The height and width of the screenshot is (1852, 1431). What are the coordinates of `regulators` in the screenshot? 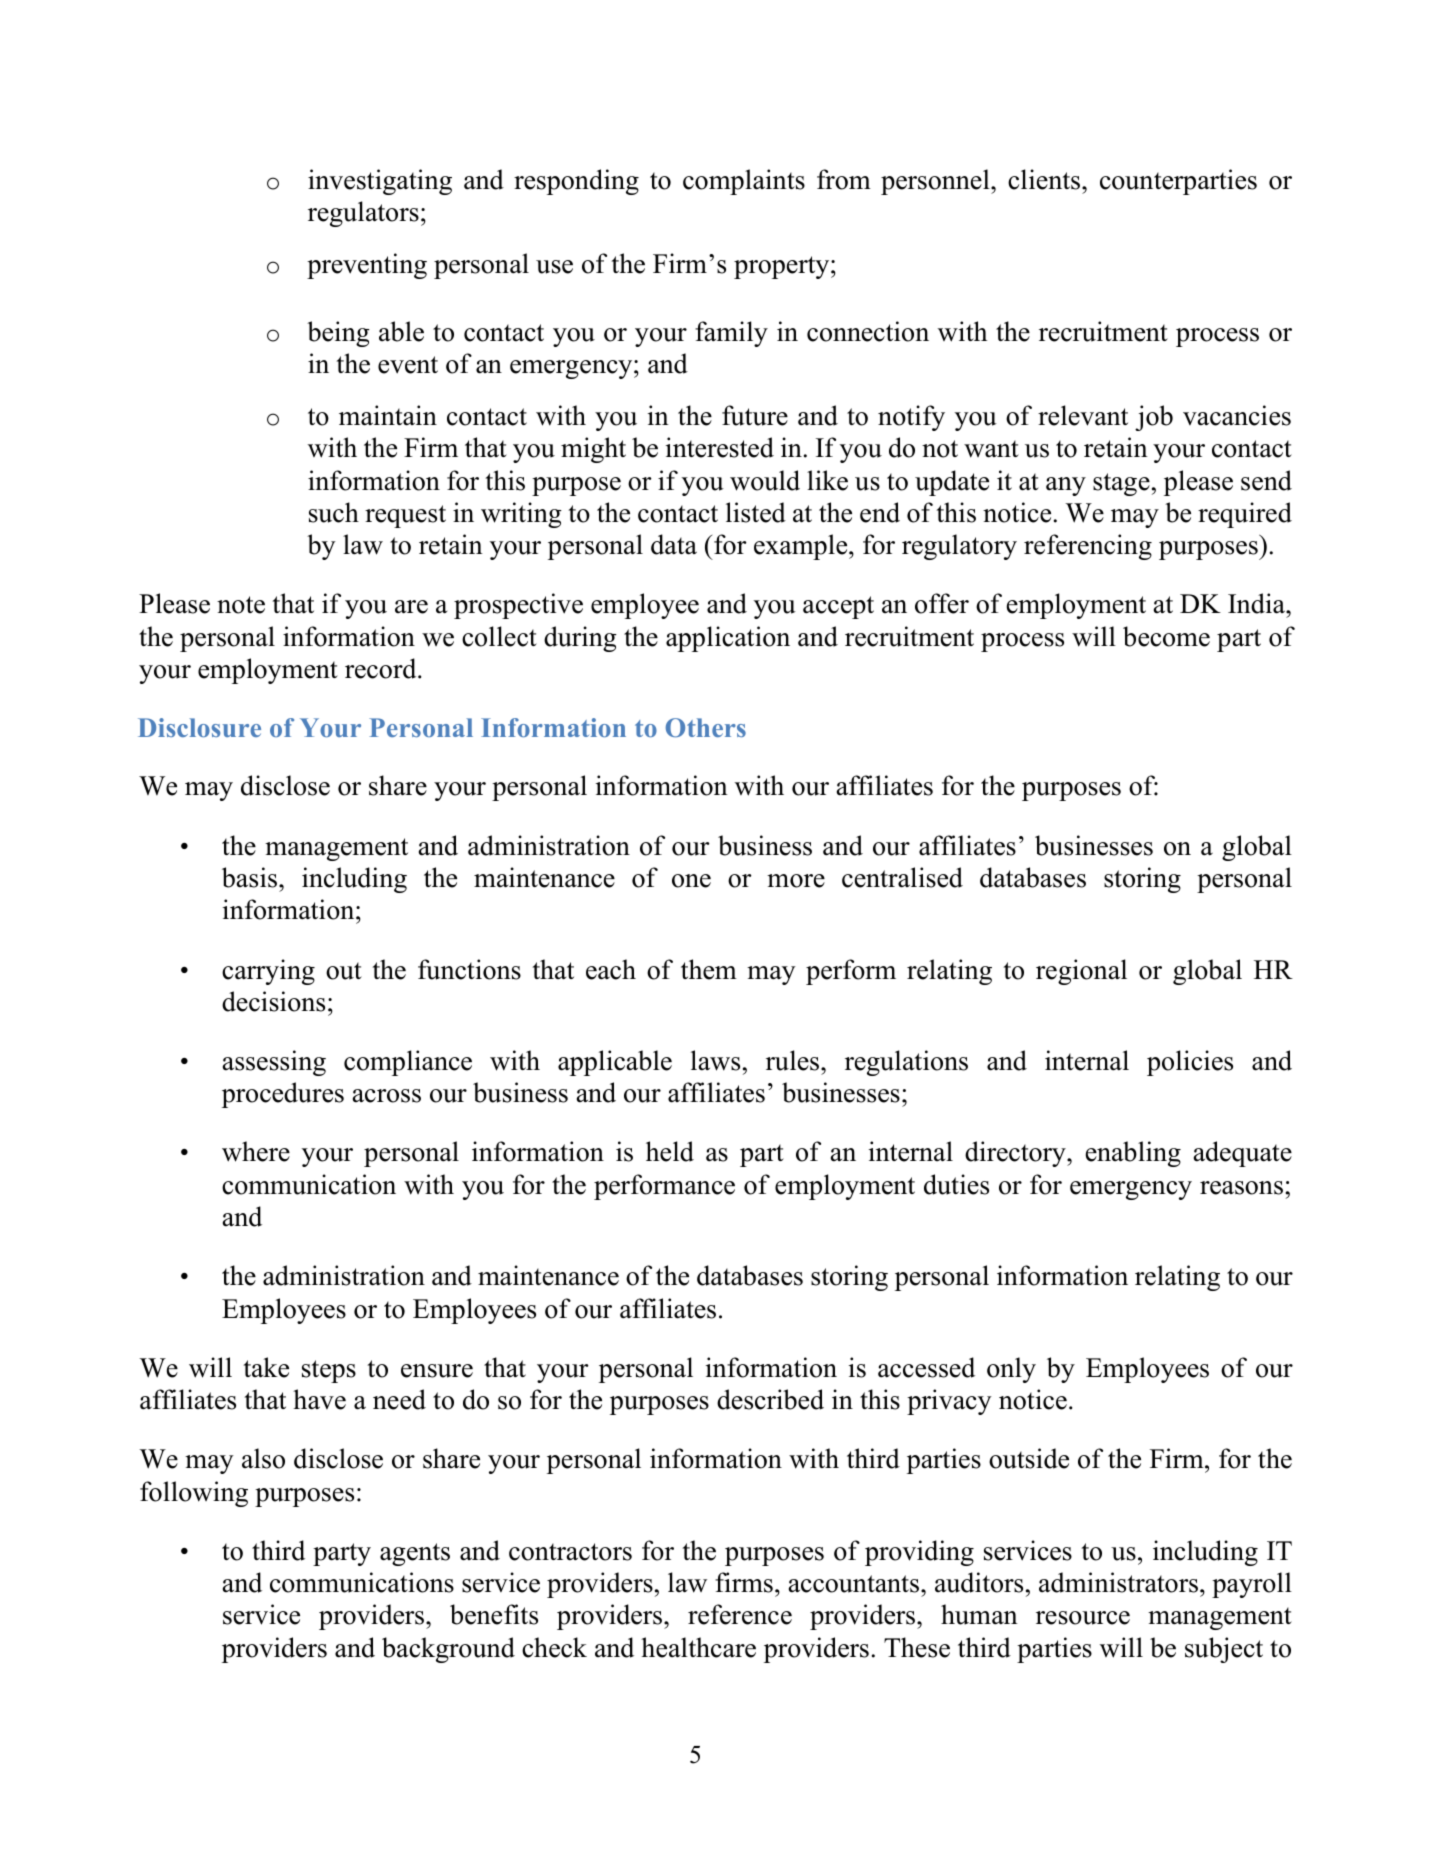 It's located at (363, 214).
